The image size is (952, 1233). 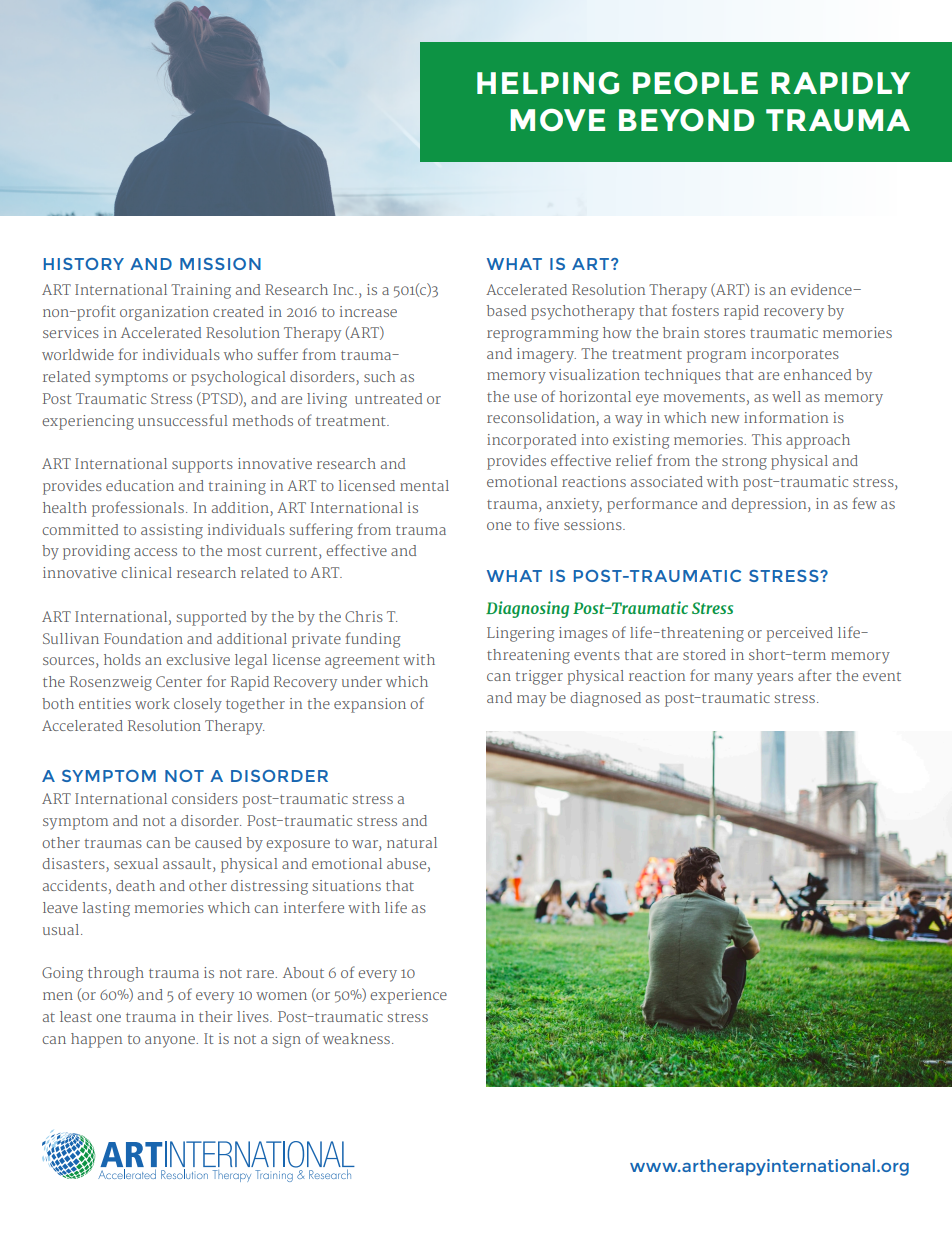 I want to click on HELPING, so click(x=548, y=83).
